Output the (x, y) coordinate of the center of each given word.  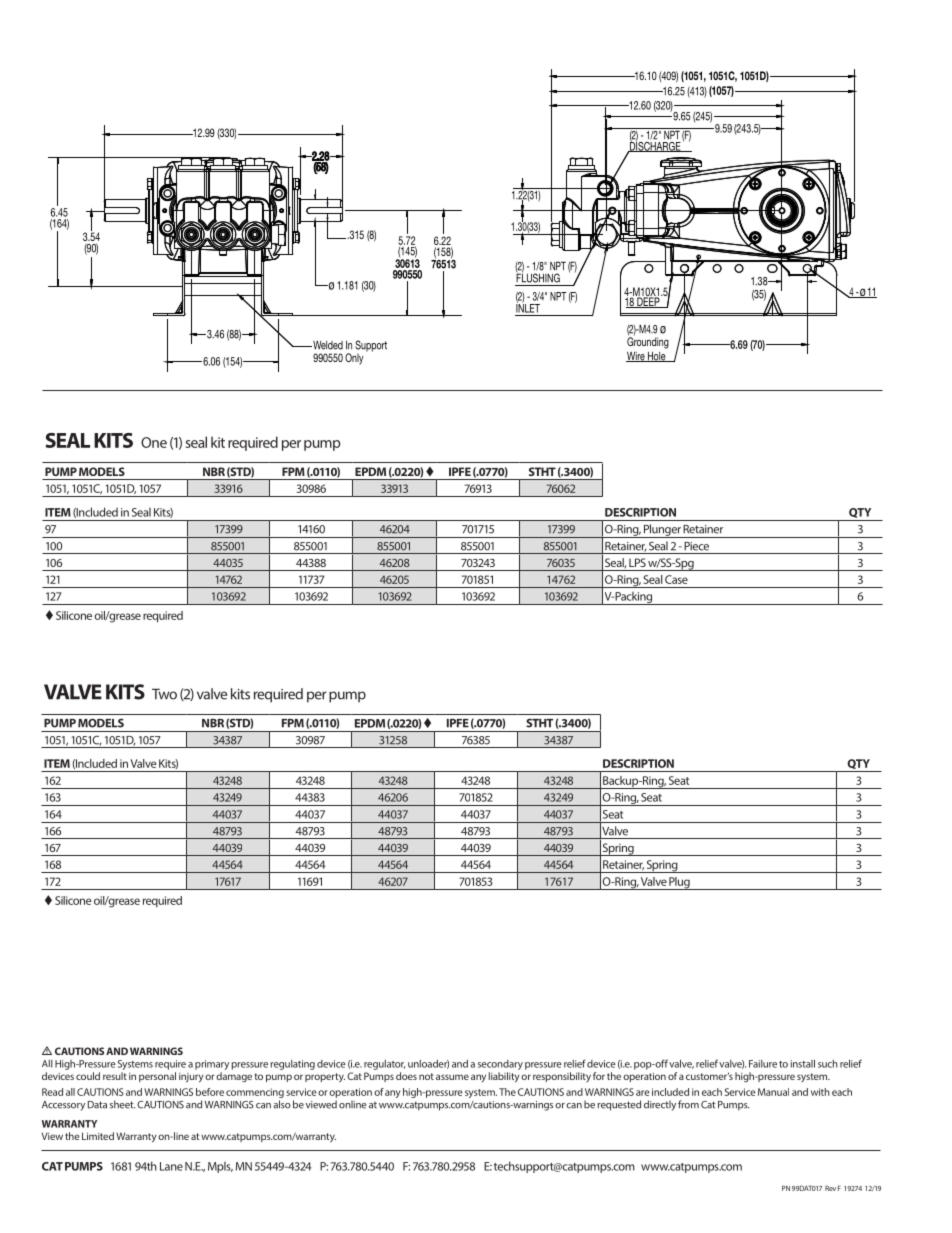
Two (164, 694)
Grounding (648, 342)
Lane (171, 1166)
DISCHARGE (655, 146)
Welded (327, 345)
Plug (679, 883)
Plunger (662, 531)
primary (212, 1065)
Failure (763, 1064)
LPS (637, 562)
